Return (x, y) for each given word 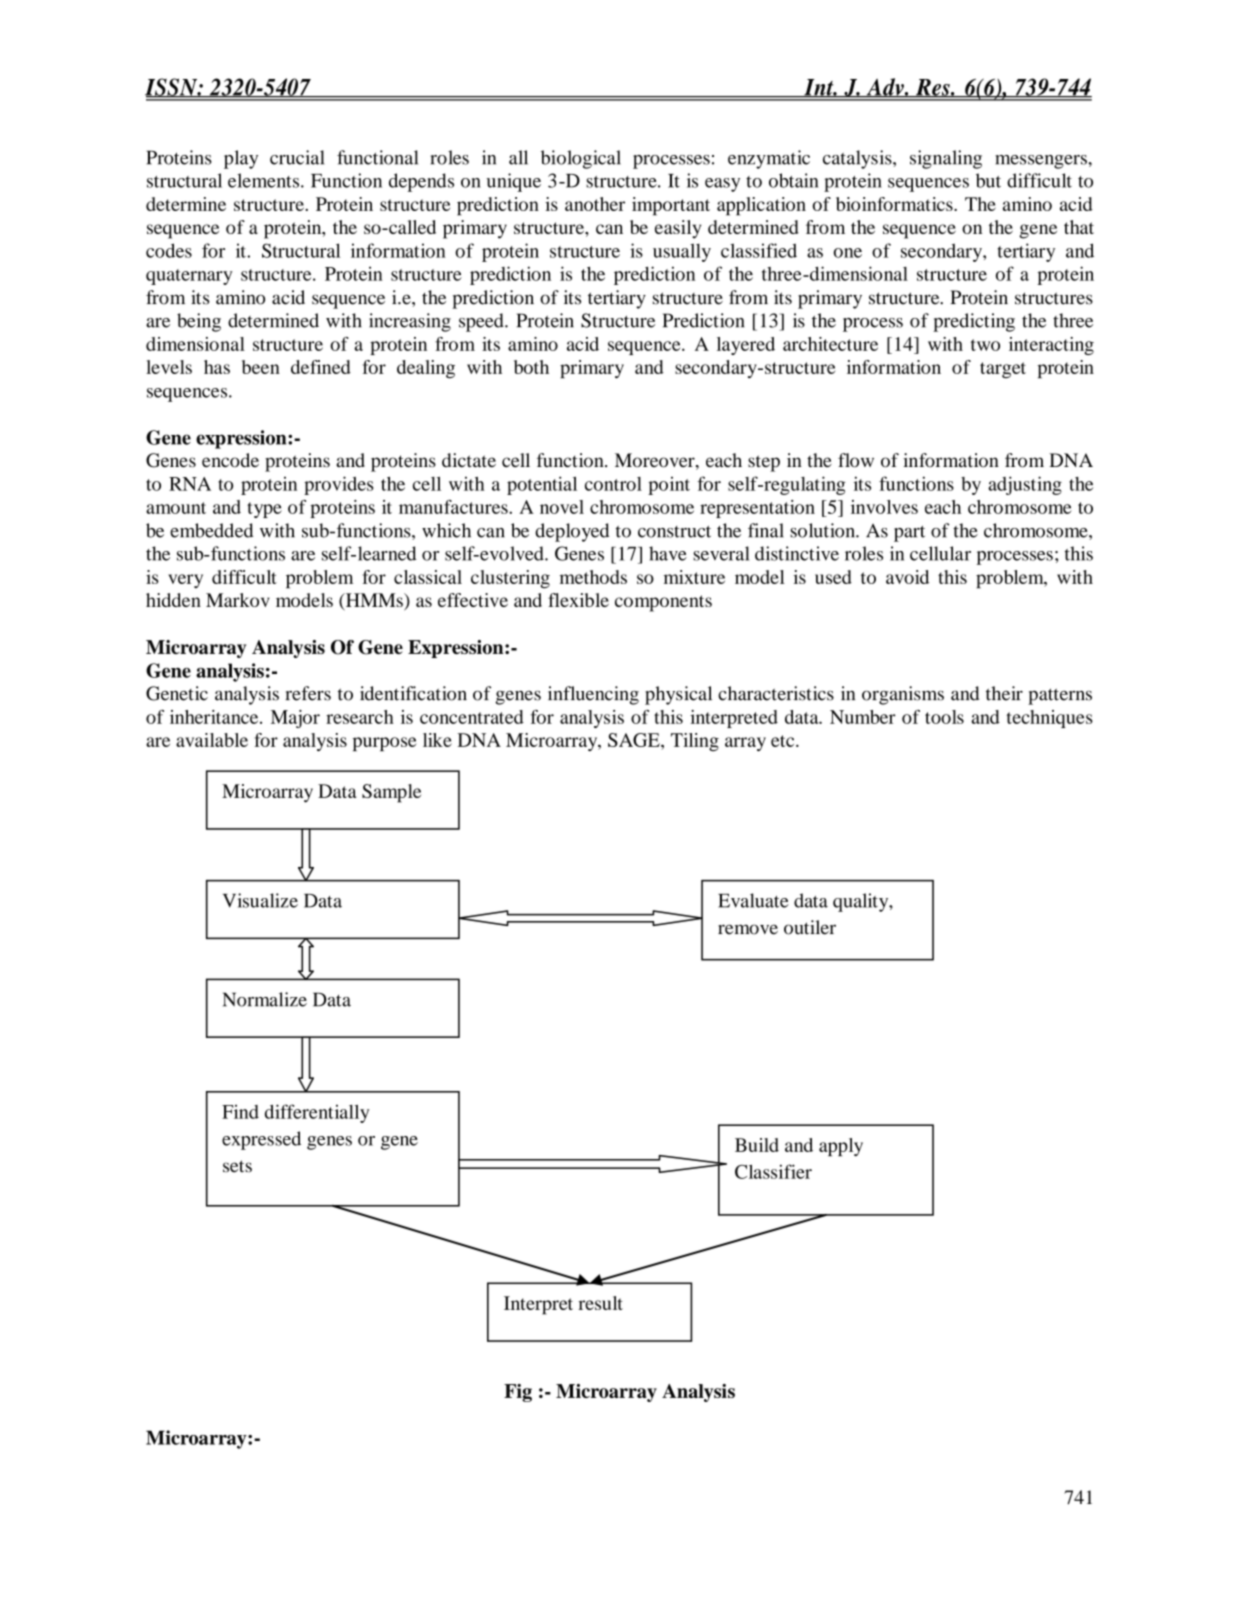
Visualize (260, 900)
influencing (593, 695)
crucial (297, 157)
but (988, 180)
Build (757, 1145)
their (1004, 693)
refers (308, 693)
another (595, 204)
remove (748, 929)
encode (230, 460)
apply (841, 1147)
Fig (518, 1393)
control (613, 484)
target (1003, 370)
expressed (261, 1140)
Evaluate (753, 900)
